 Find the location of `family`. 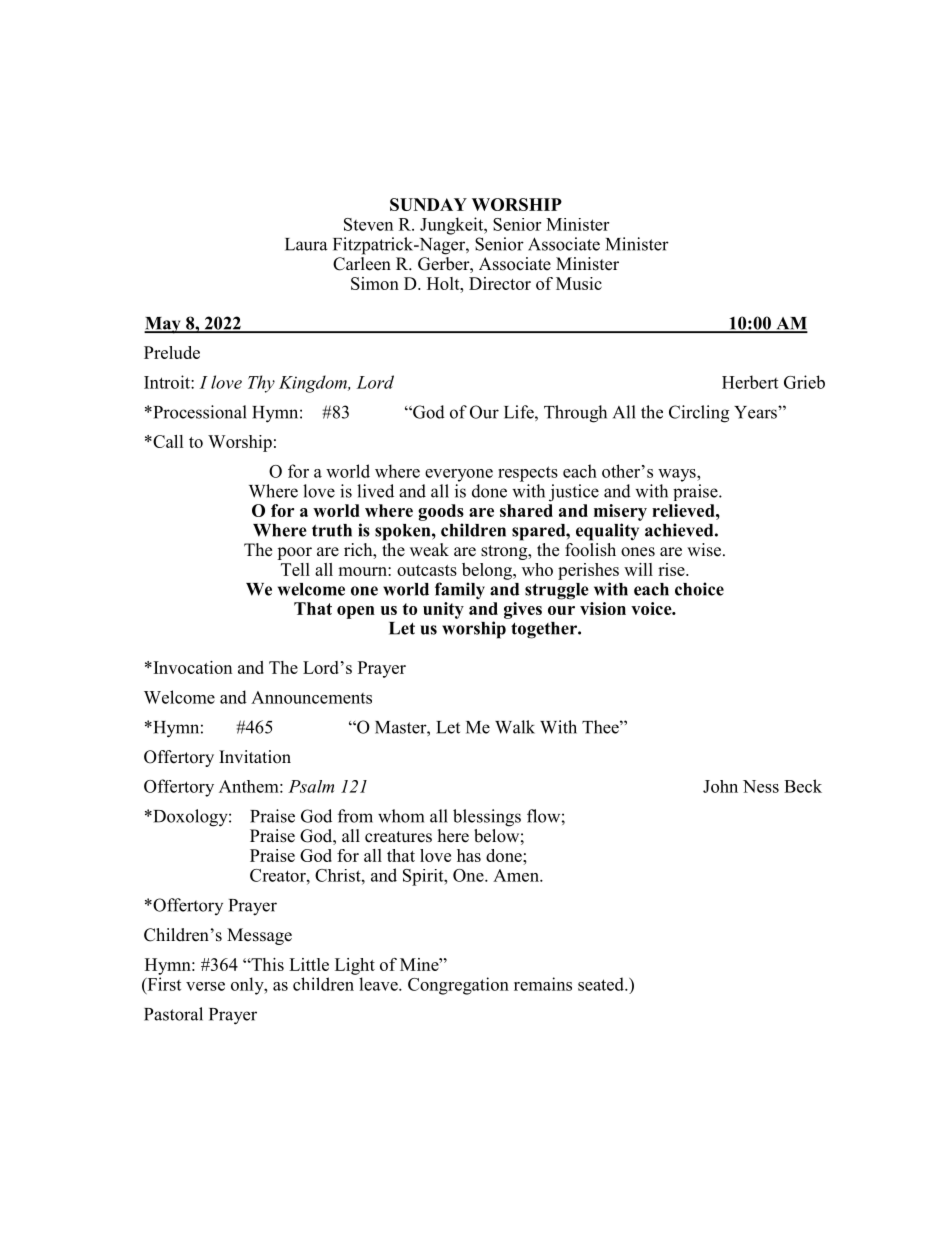

family is located at coordinates (460, 591).
